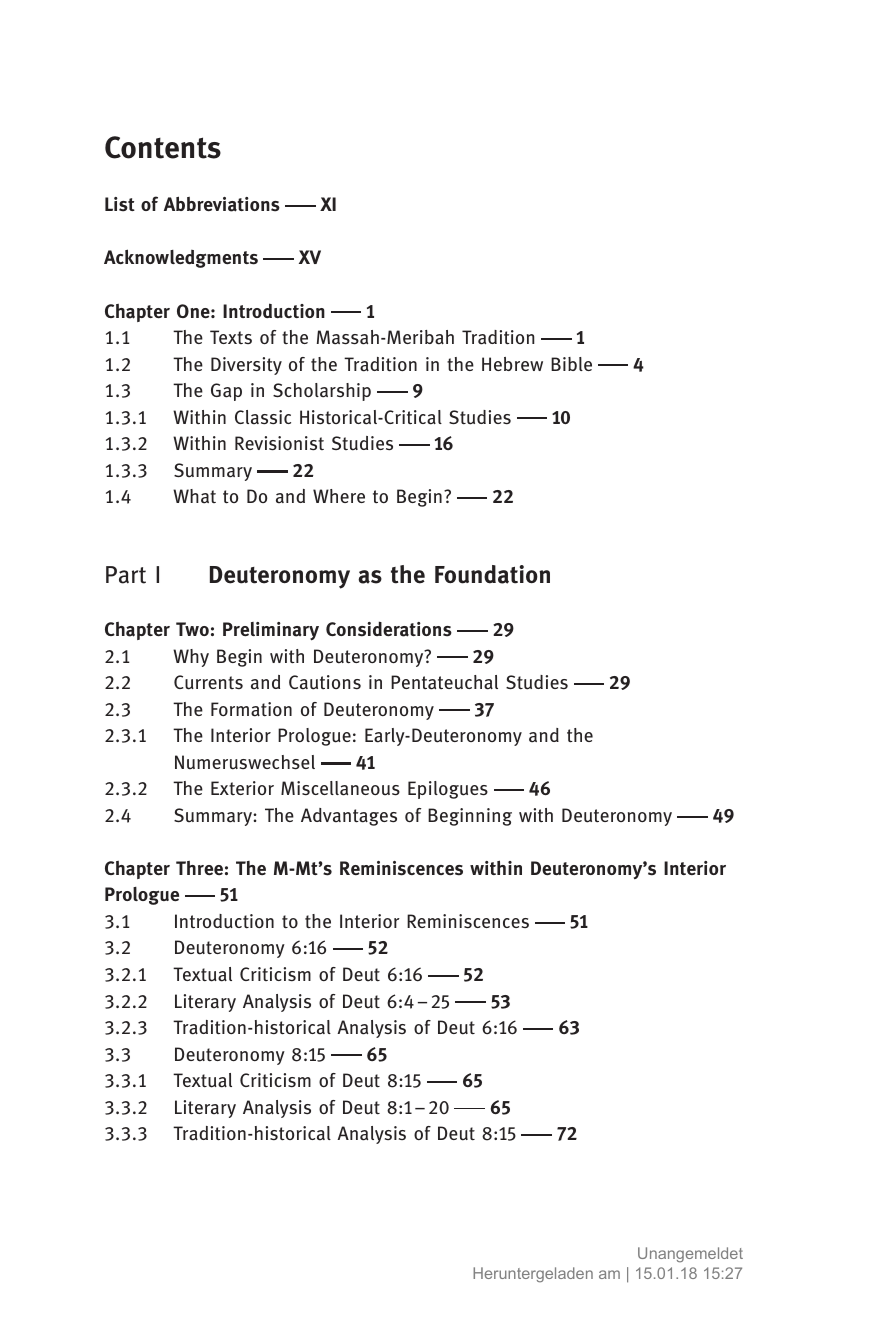  What do you see at coordinates (325, 682) in the screenshot?
I see `Cautions` at bounding box center [325, 682].
